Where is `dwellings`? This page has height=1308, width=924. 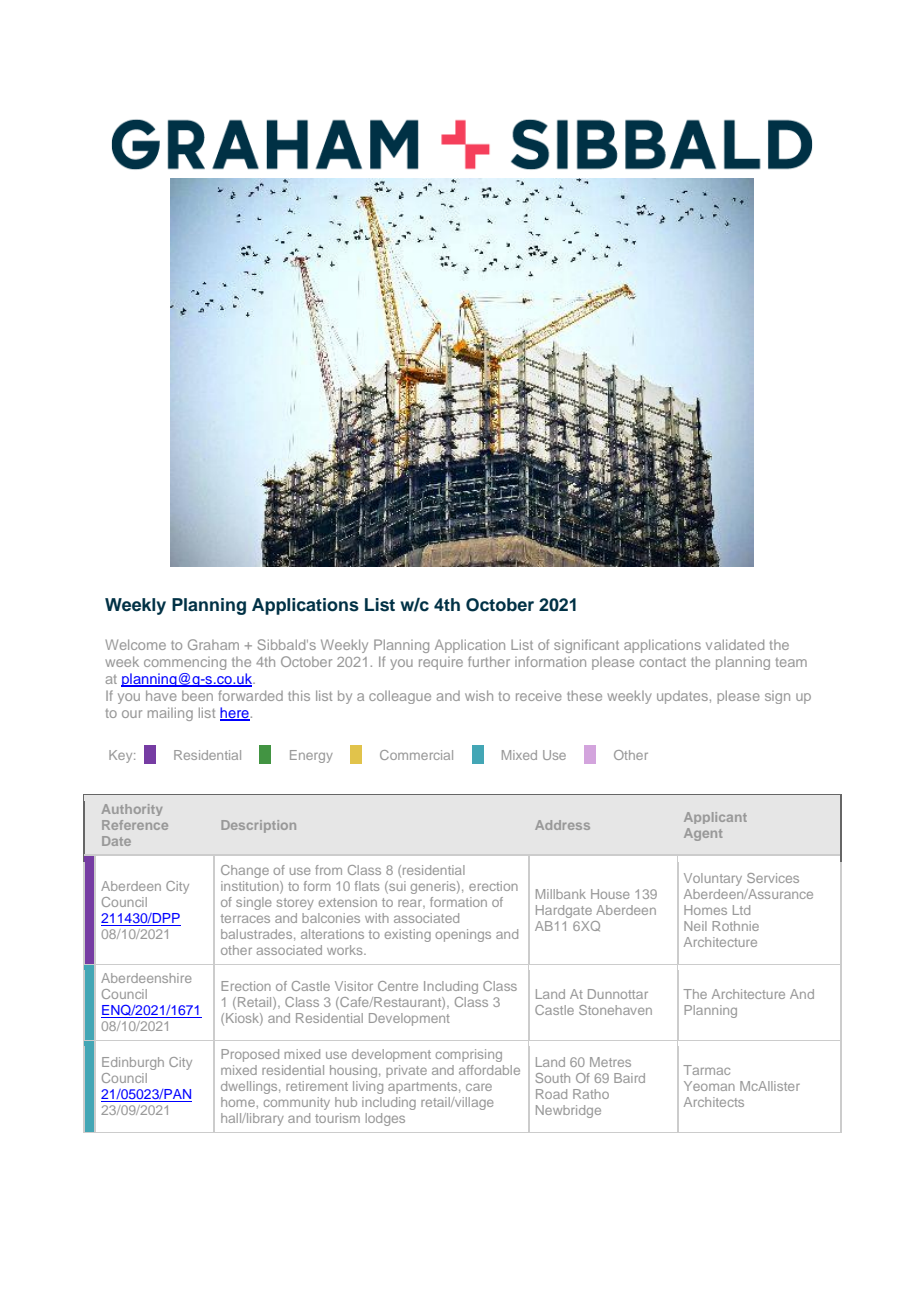 dwellings is located at coordinates (250, 1087).
